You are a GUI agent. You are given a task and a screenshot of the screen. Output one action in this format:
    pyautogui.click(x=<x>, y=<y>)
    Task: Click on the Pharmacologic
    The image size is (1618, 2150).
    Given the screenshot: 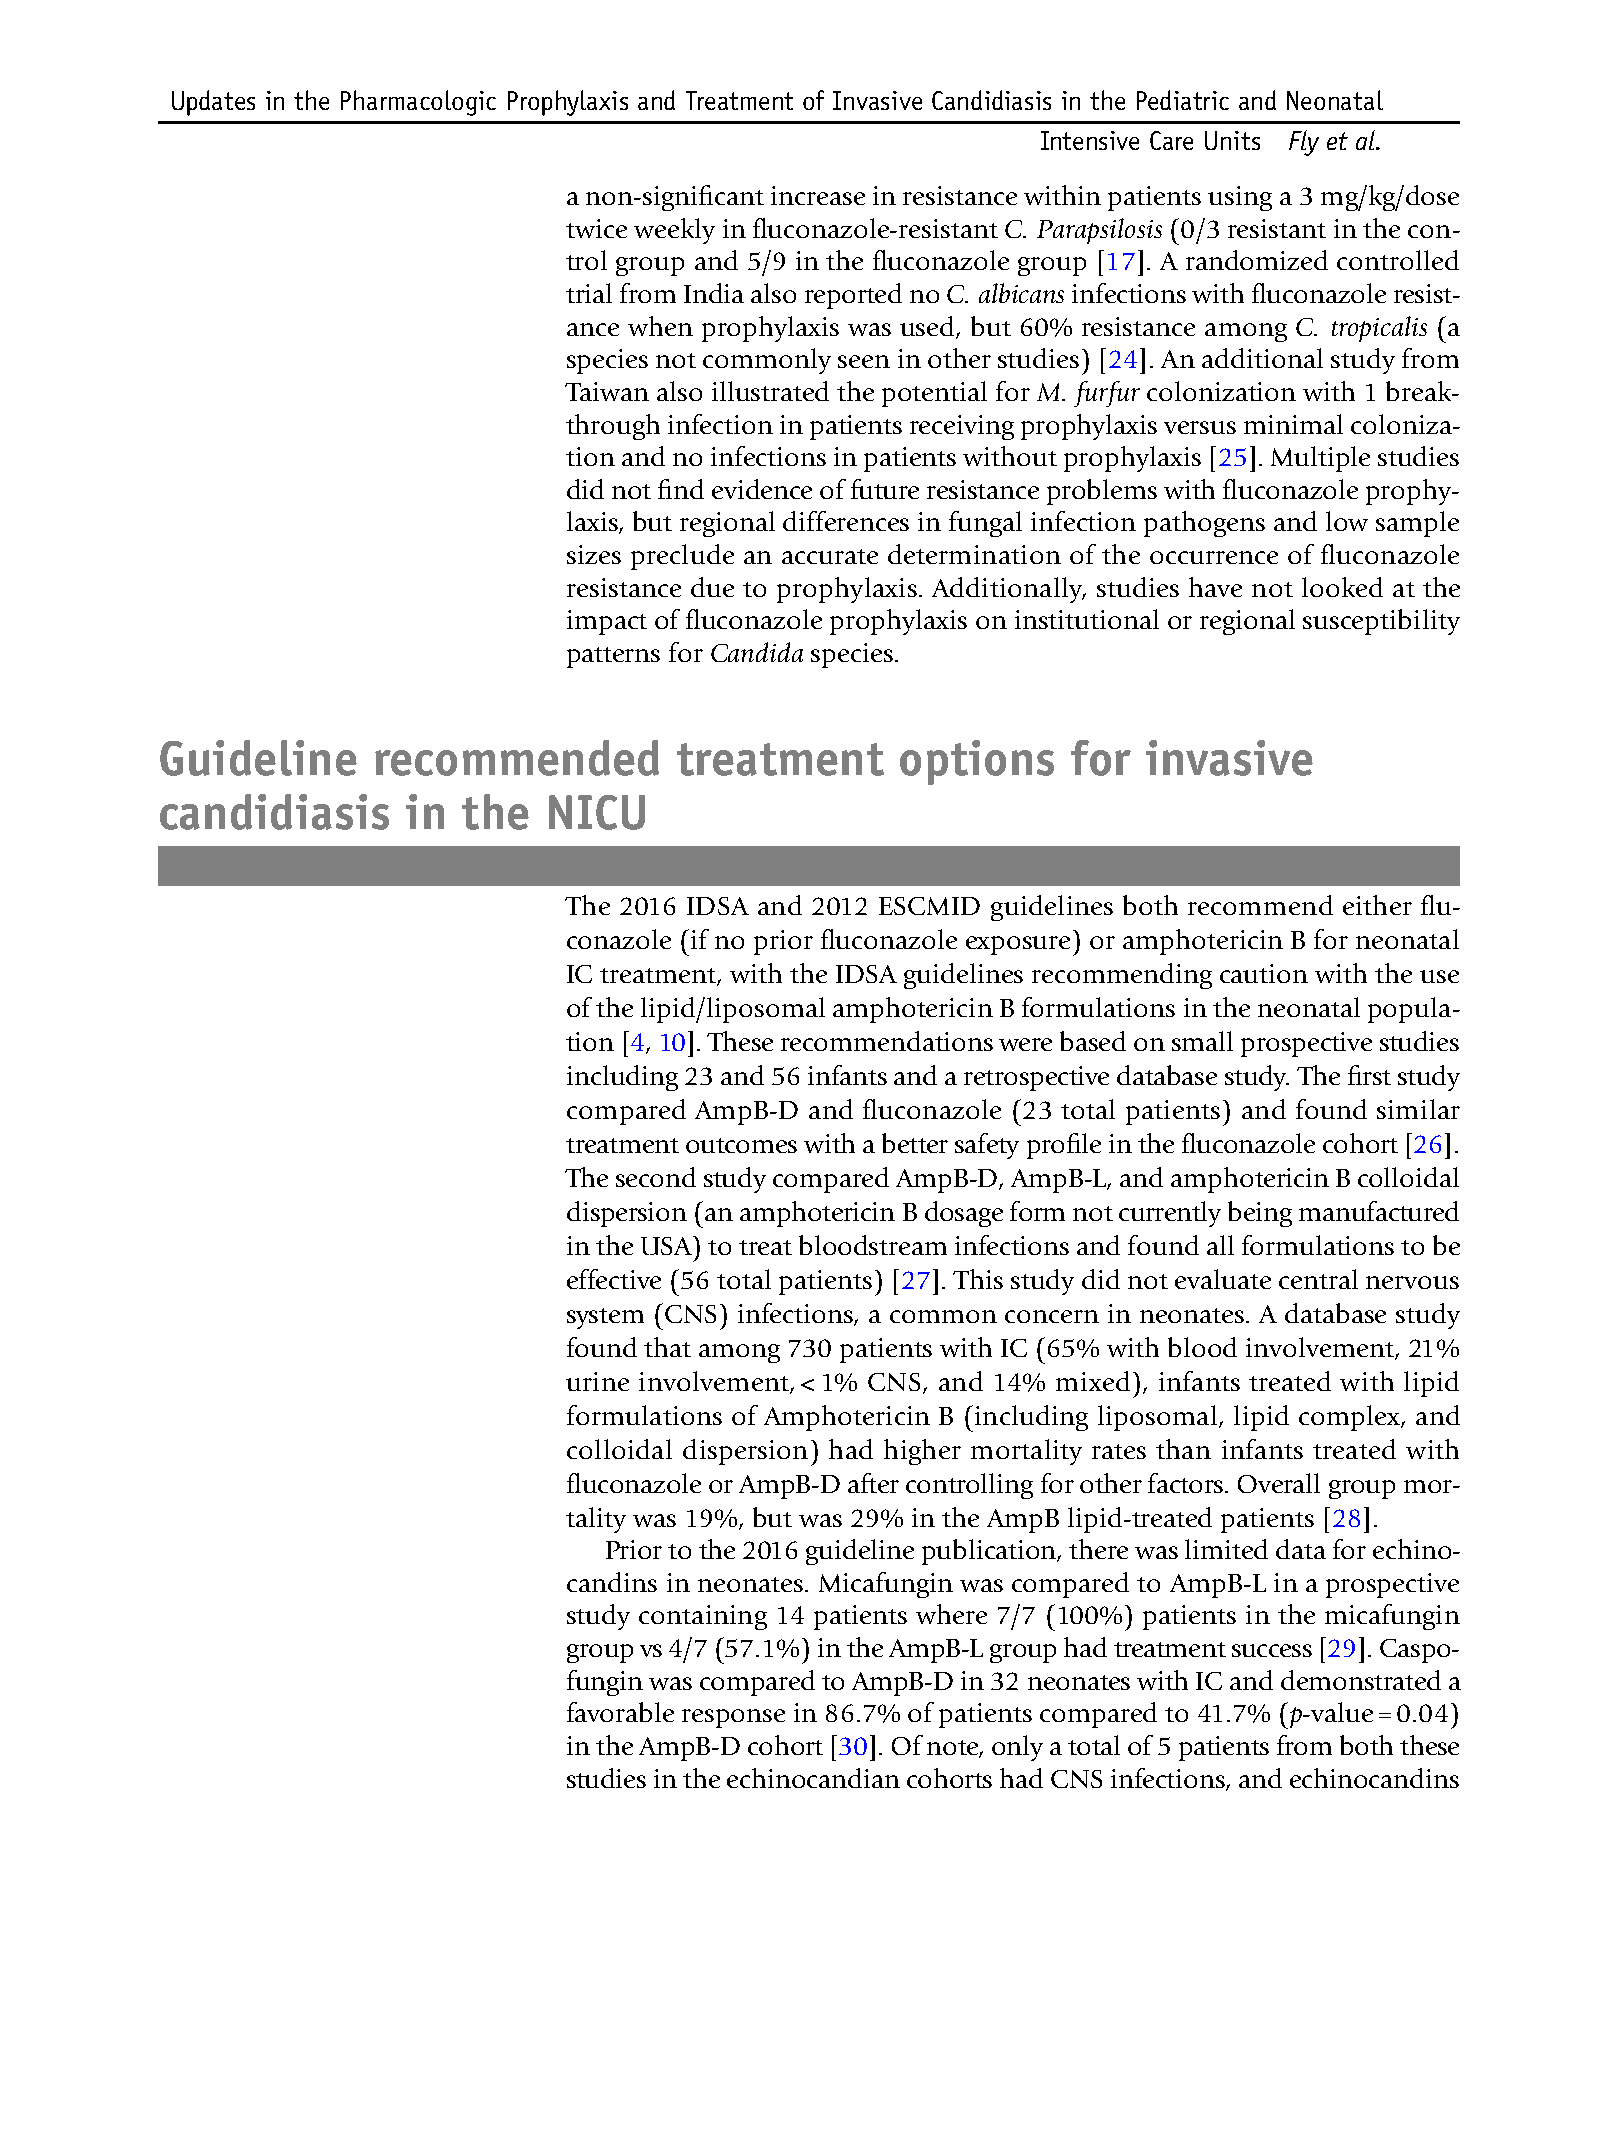 What is the action you would take?
    pyautogui.click(x=418, y=103)
